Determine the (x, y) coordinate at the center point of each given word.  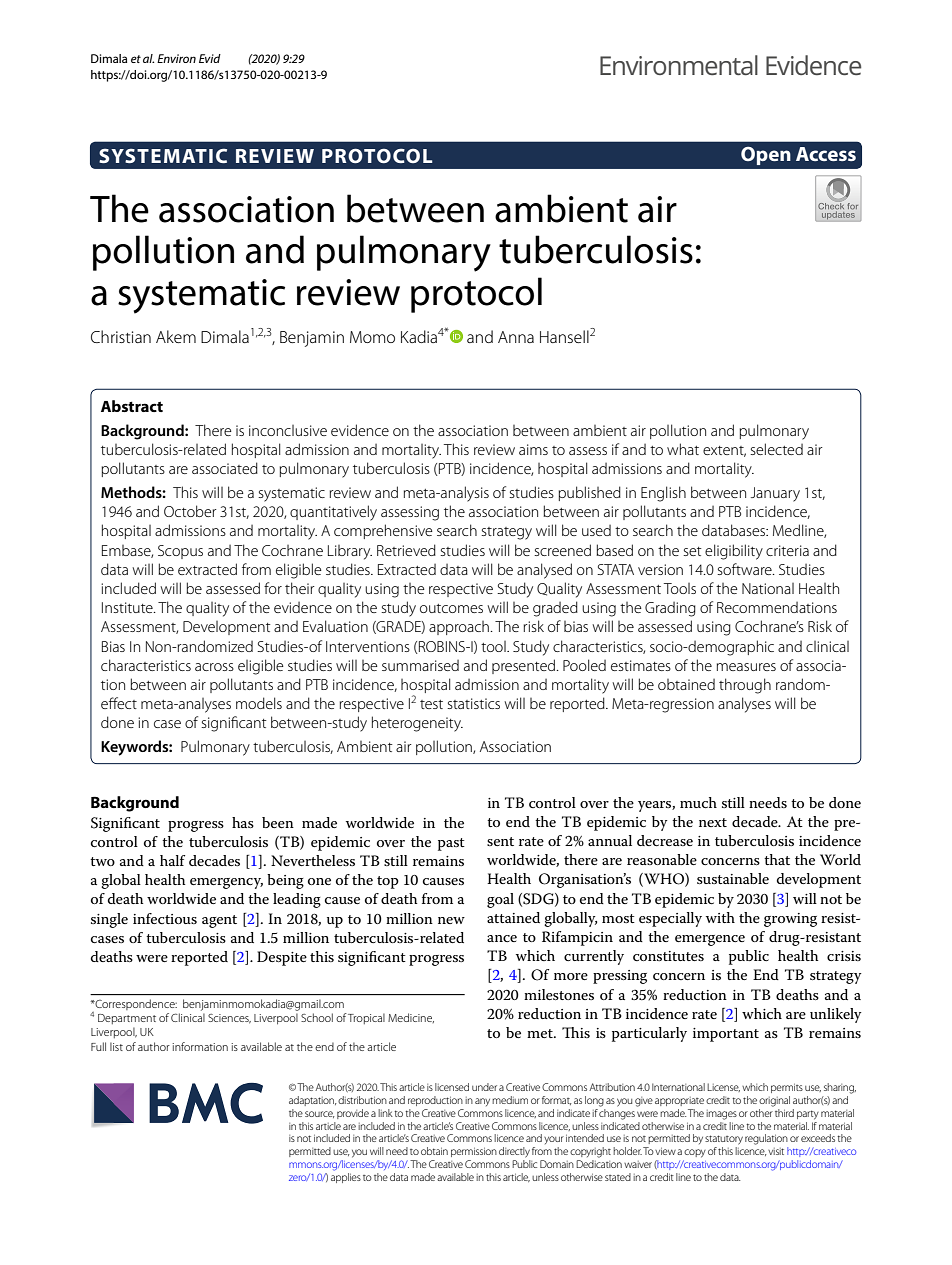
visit (776, 1151)
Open (766, 156)
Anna (516, 337)
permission (474, 1152)
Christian (121, 336)
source (319, 1114)
